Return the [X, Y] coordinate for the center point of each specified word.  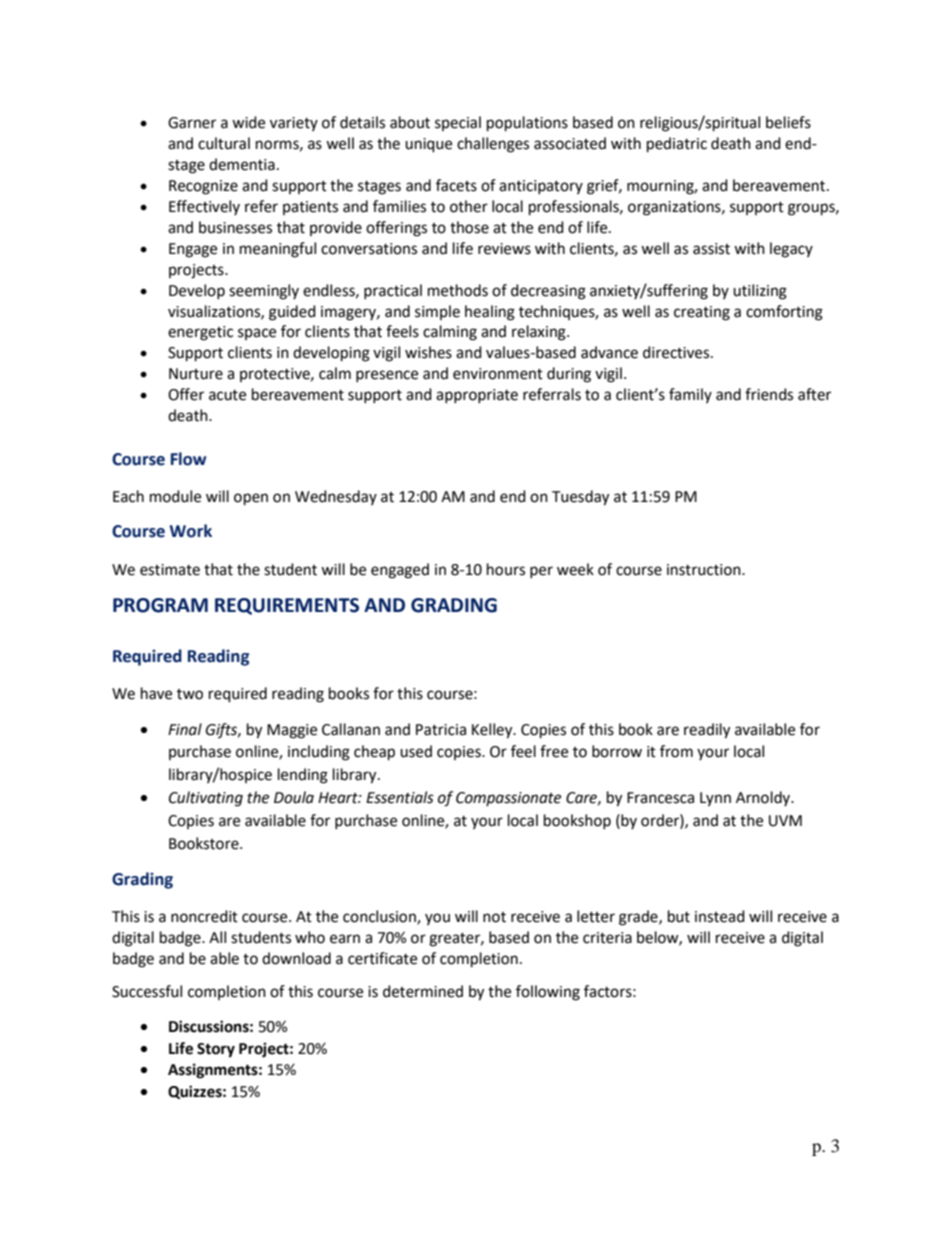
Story [216, 1050]
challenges [493, 145]
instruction [705, 570]
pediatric [677, 145]
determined [423, 991]
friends [769, 394]
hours [506, 569]
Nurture [196, 374]
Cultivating [206, 799]
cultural [224, 143]
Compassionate [508, 799]
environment [498, 374]
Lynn [715, 799]
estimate [170, 570]
